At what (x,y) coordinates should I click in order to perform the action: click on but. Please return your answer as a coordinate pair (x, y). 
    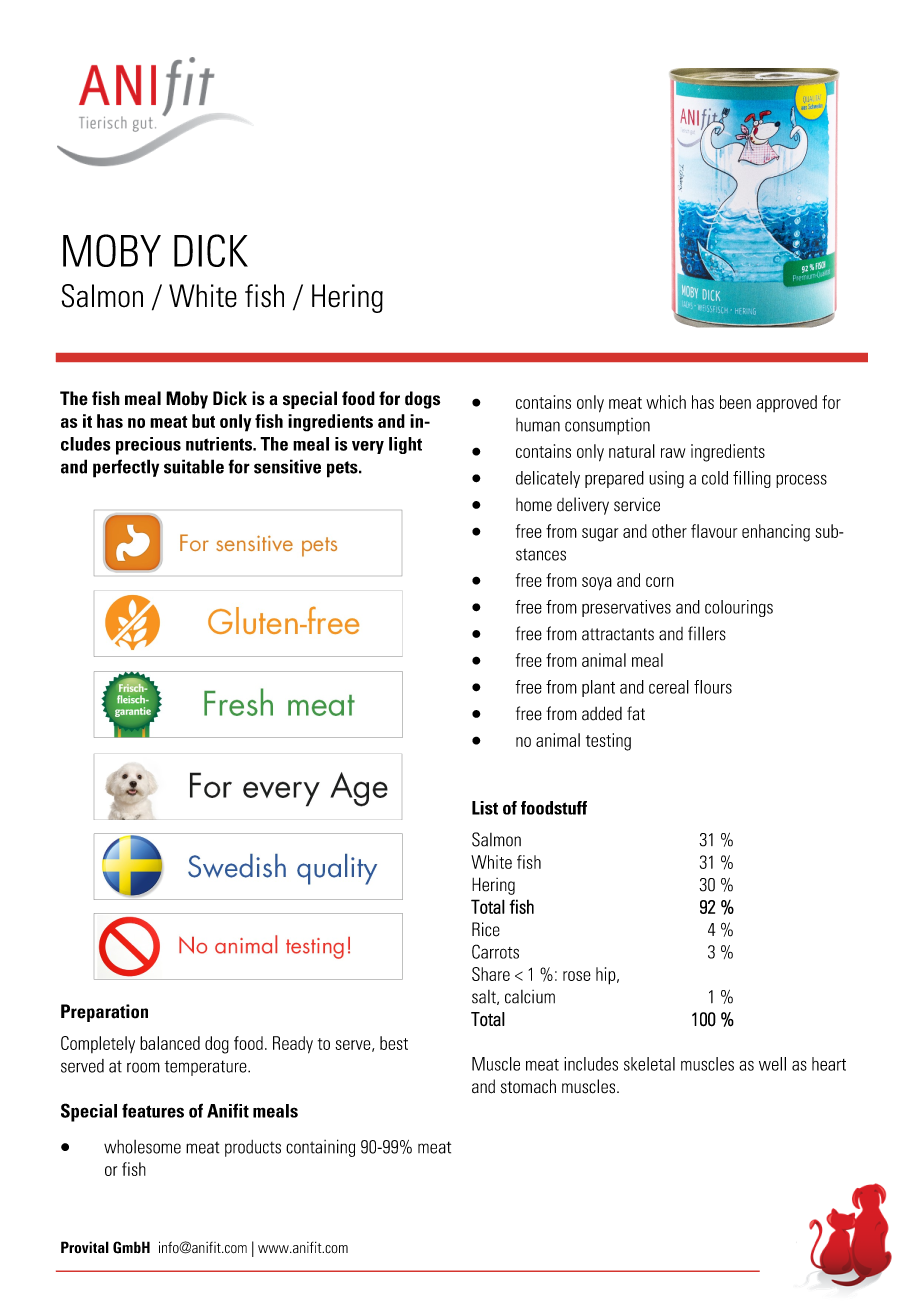
    Looking at the image, I should click on (203, 421).
